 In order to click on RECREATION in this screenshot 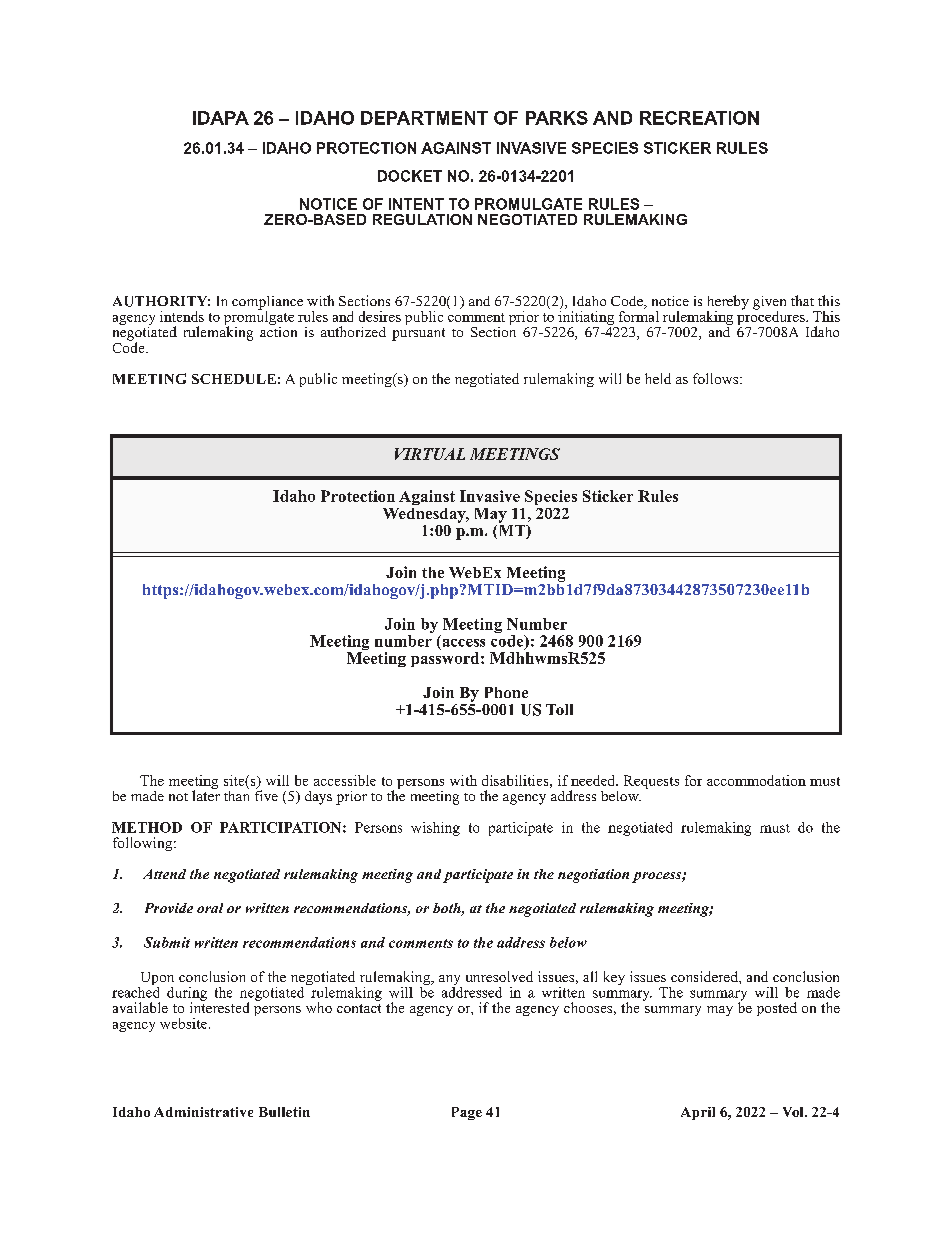, I will do `click(699, 118)`.
